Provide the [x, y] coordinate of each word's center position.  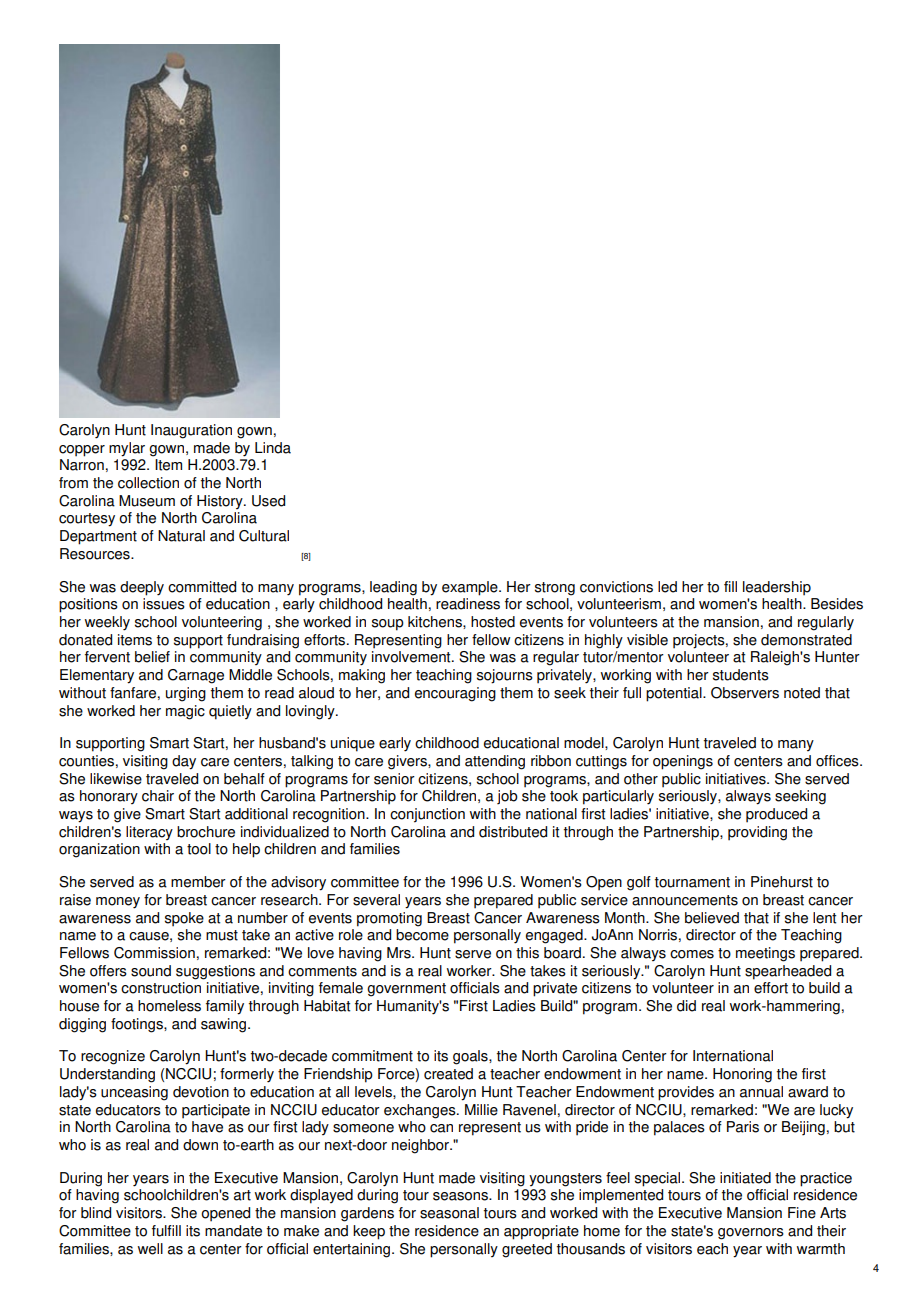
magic [185, 712]
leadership [777, 588]
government [406, 990]
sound [151, 971]
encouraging [455, 694]
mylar [127, 449]
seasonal [449, 1213]
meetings [765, 954]
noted [802, 693]
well [150, 1249]
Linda [273, 448]
